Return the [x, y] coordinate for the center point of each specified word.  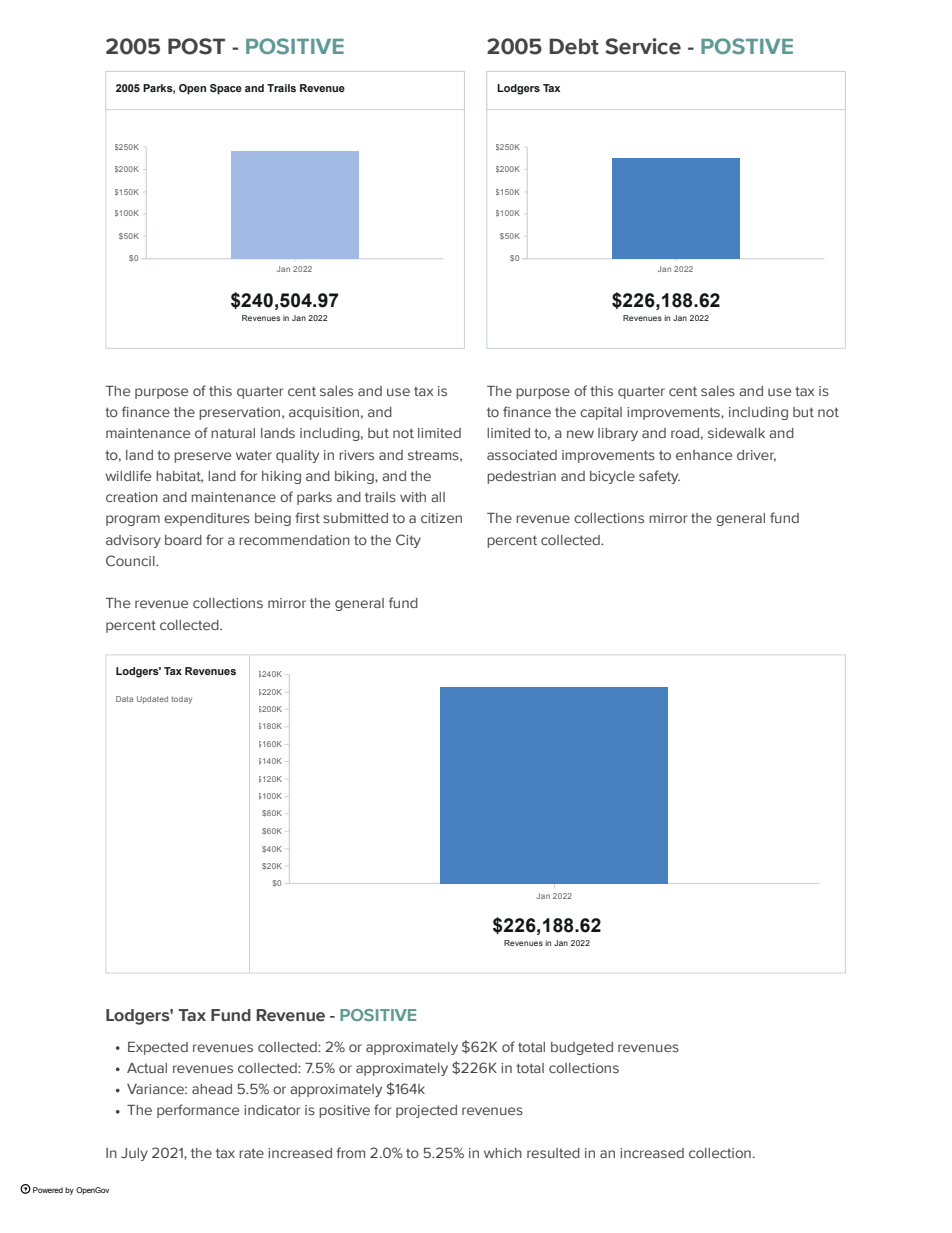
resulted [553, 1153]
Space [226, 89]
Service [643, 46]
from [350, 1152]
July [134, 1154]
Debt [574, 46]
